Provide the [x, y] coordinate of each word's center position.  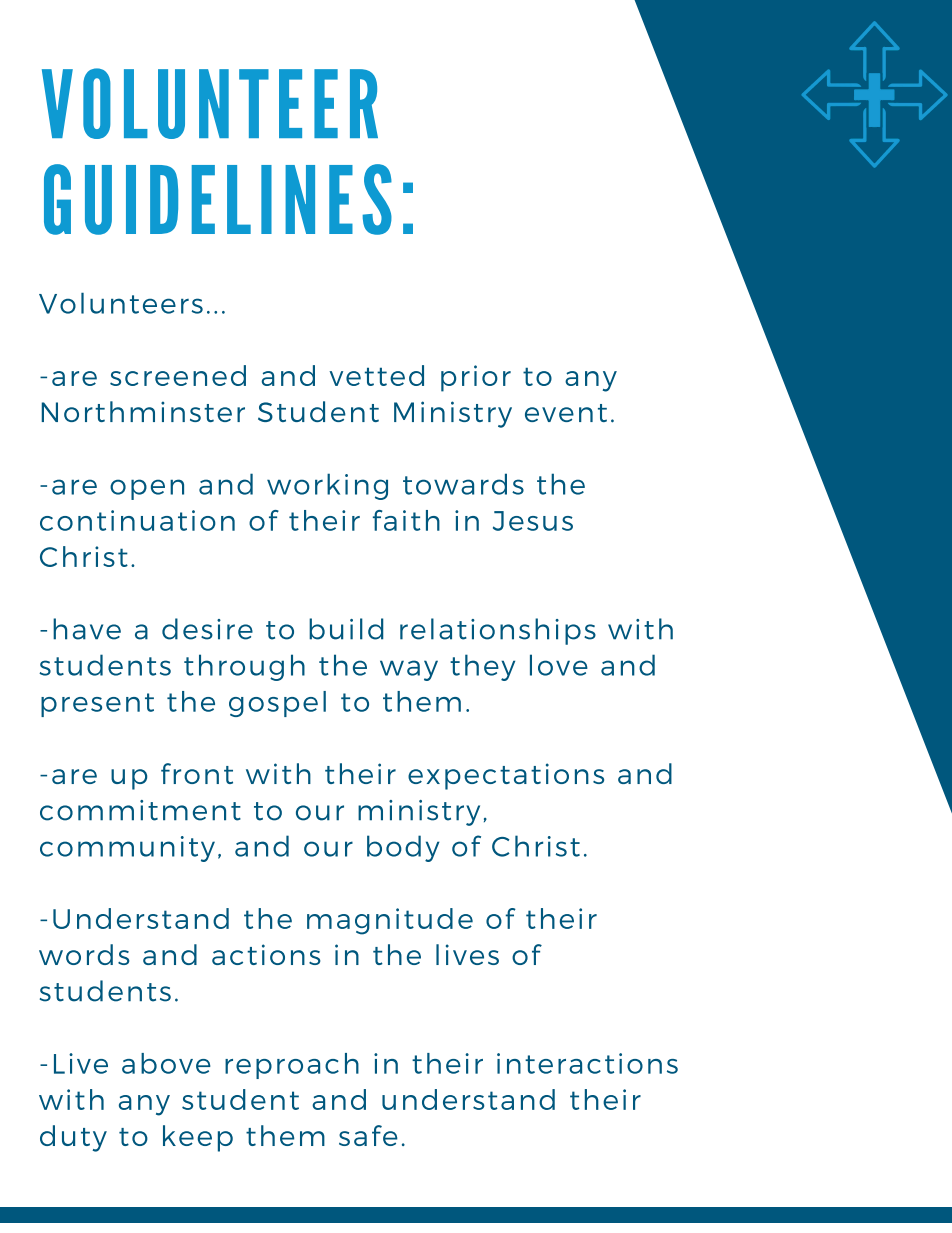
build [346, 629]
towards [463, 484]
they [482, 667]
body [403, 848]
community [127, 849]
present [97, 705]
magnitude [390, 921]
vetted [376, 375]
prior [476, 378]
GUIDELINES [218, 199]
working [327, 486]
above [166, 1063]
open [147, 489]
